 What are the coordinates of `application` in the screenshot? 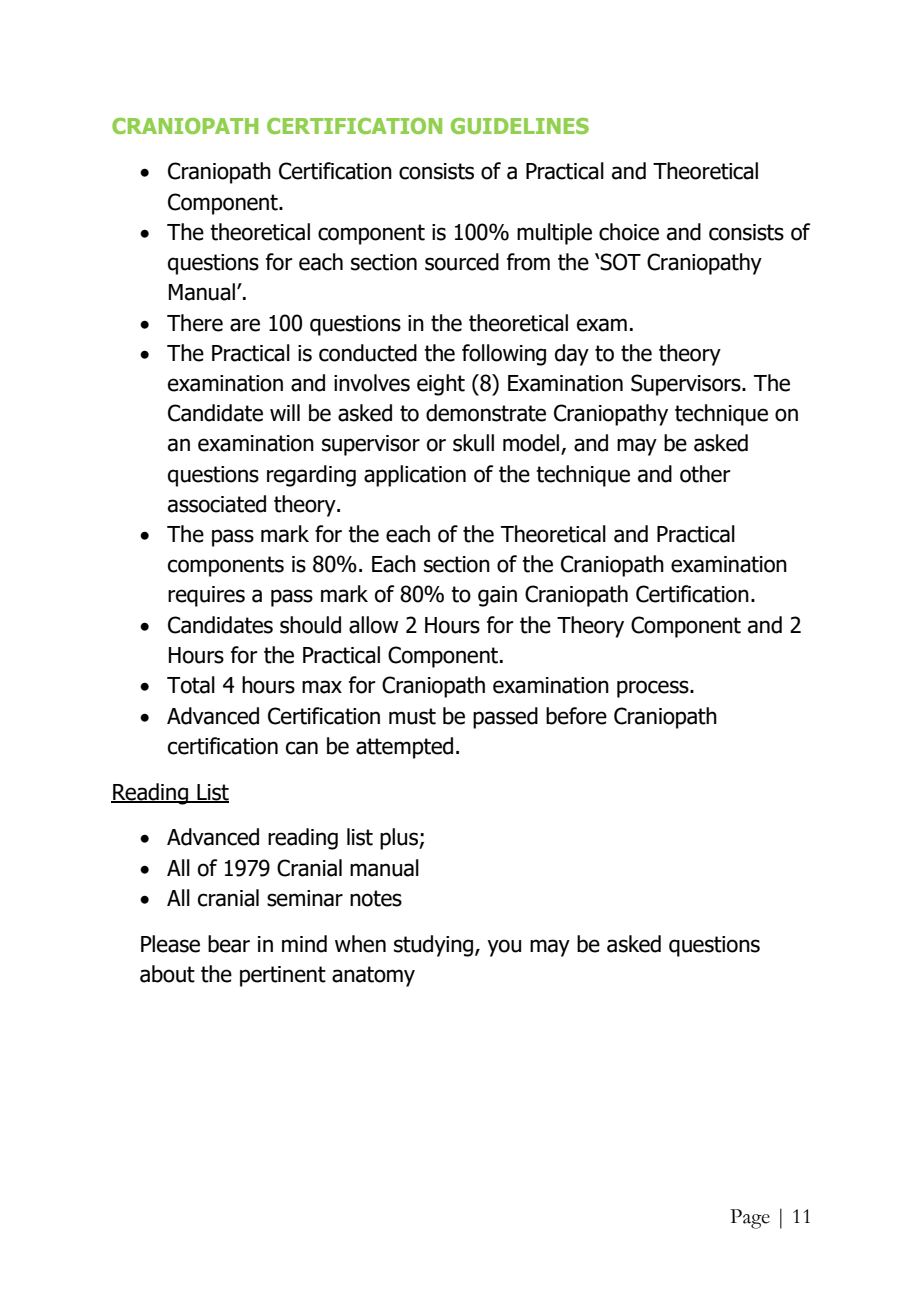 It's located at (415, 476).
